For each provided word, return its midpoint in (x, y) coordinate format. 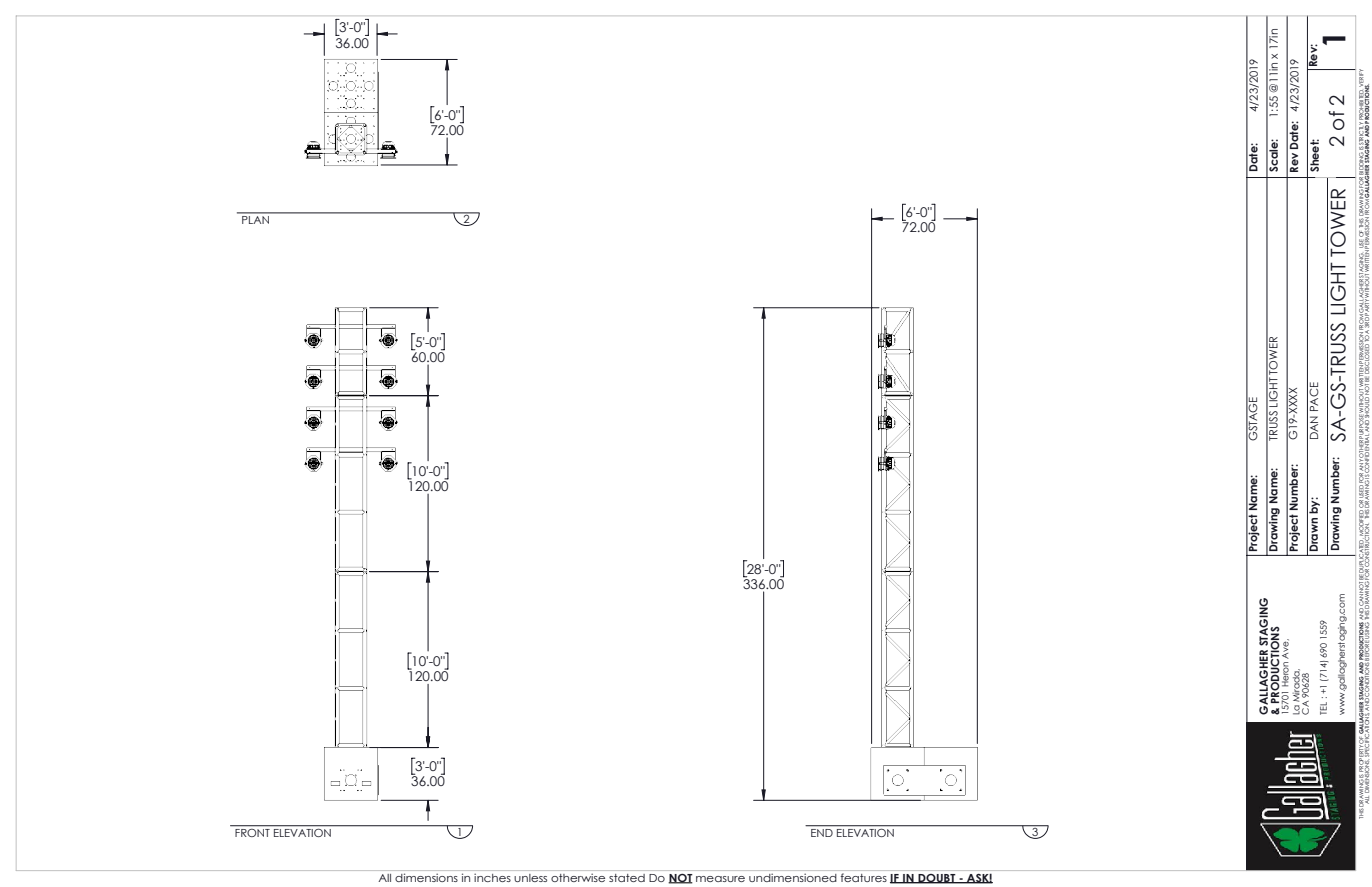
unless (530, 878)
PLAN (255, 218)
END (822, 831)
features (863, 877)
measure (720, 879)
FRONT (252, 831)
